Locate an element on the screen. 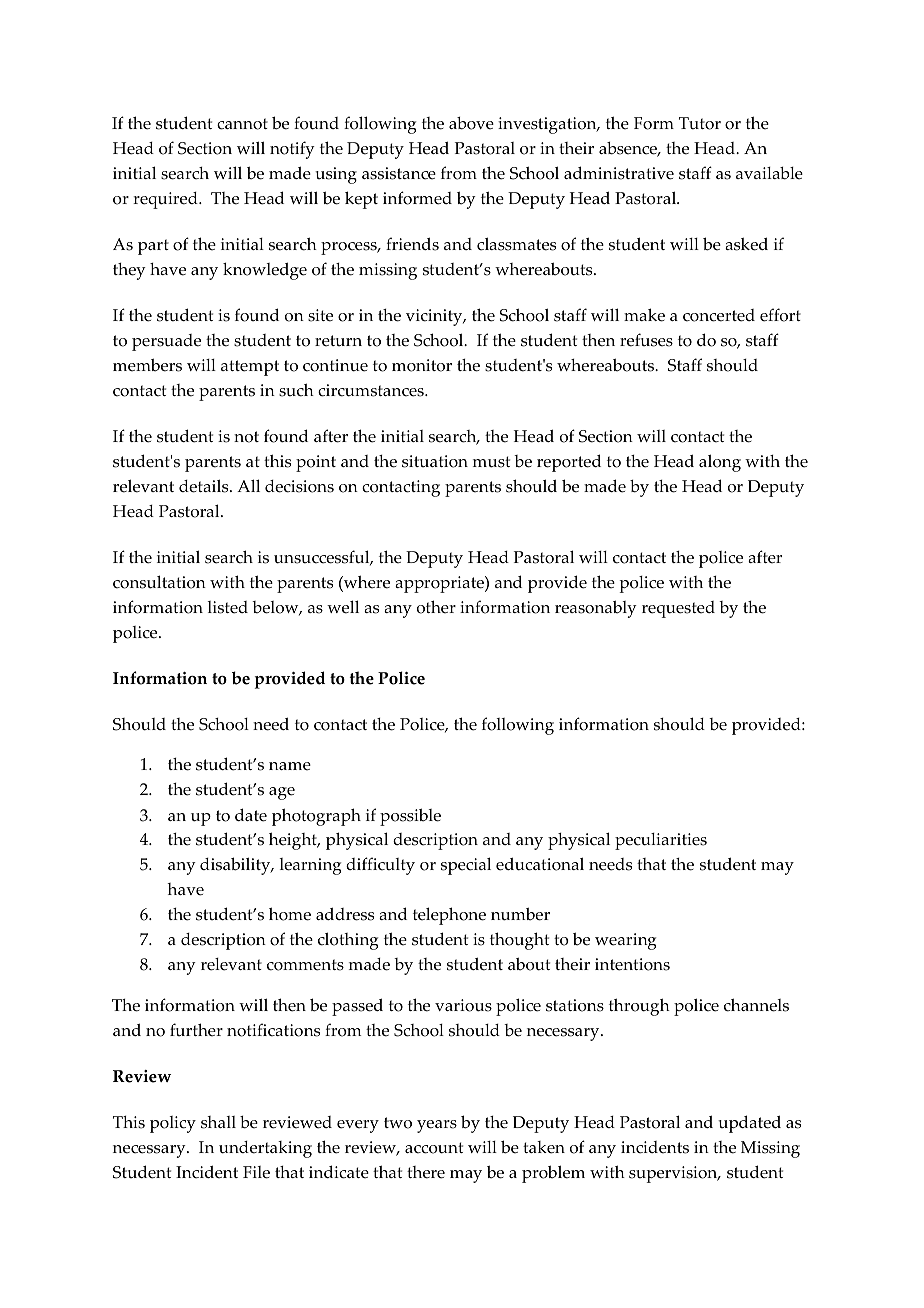 The image size is (924, 1308). situation is located at coordinates (435, 461).
